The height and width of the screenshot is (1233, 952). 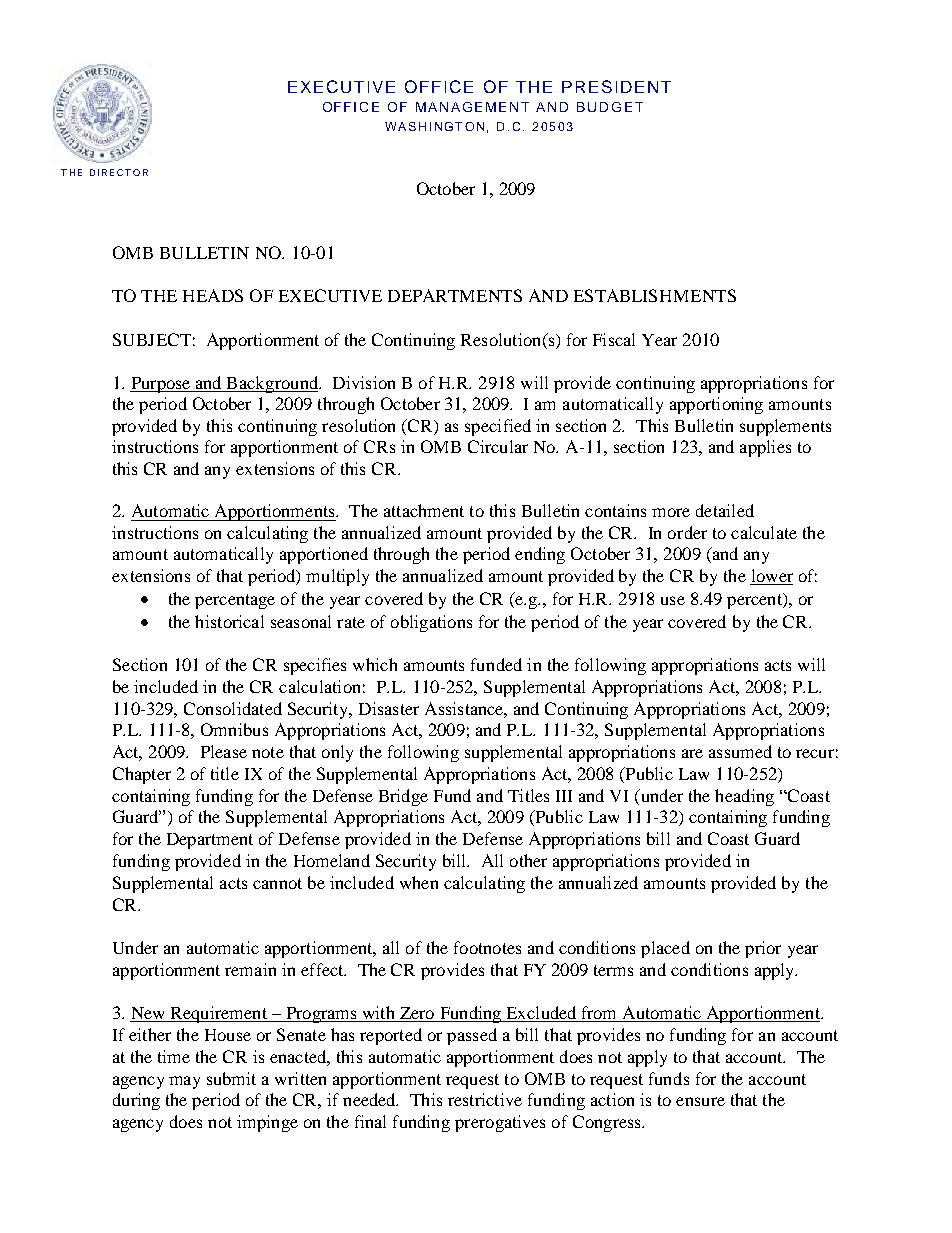 I want to click on when, so click(x=419, y=882).
